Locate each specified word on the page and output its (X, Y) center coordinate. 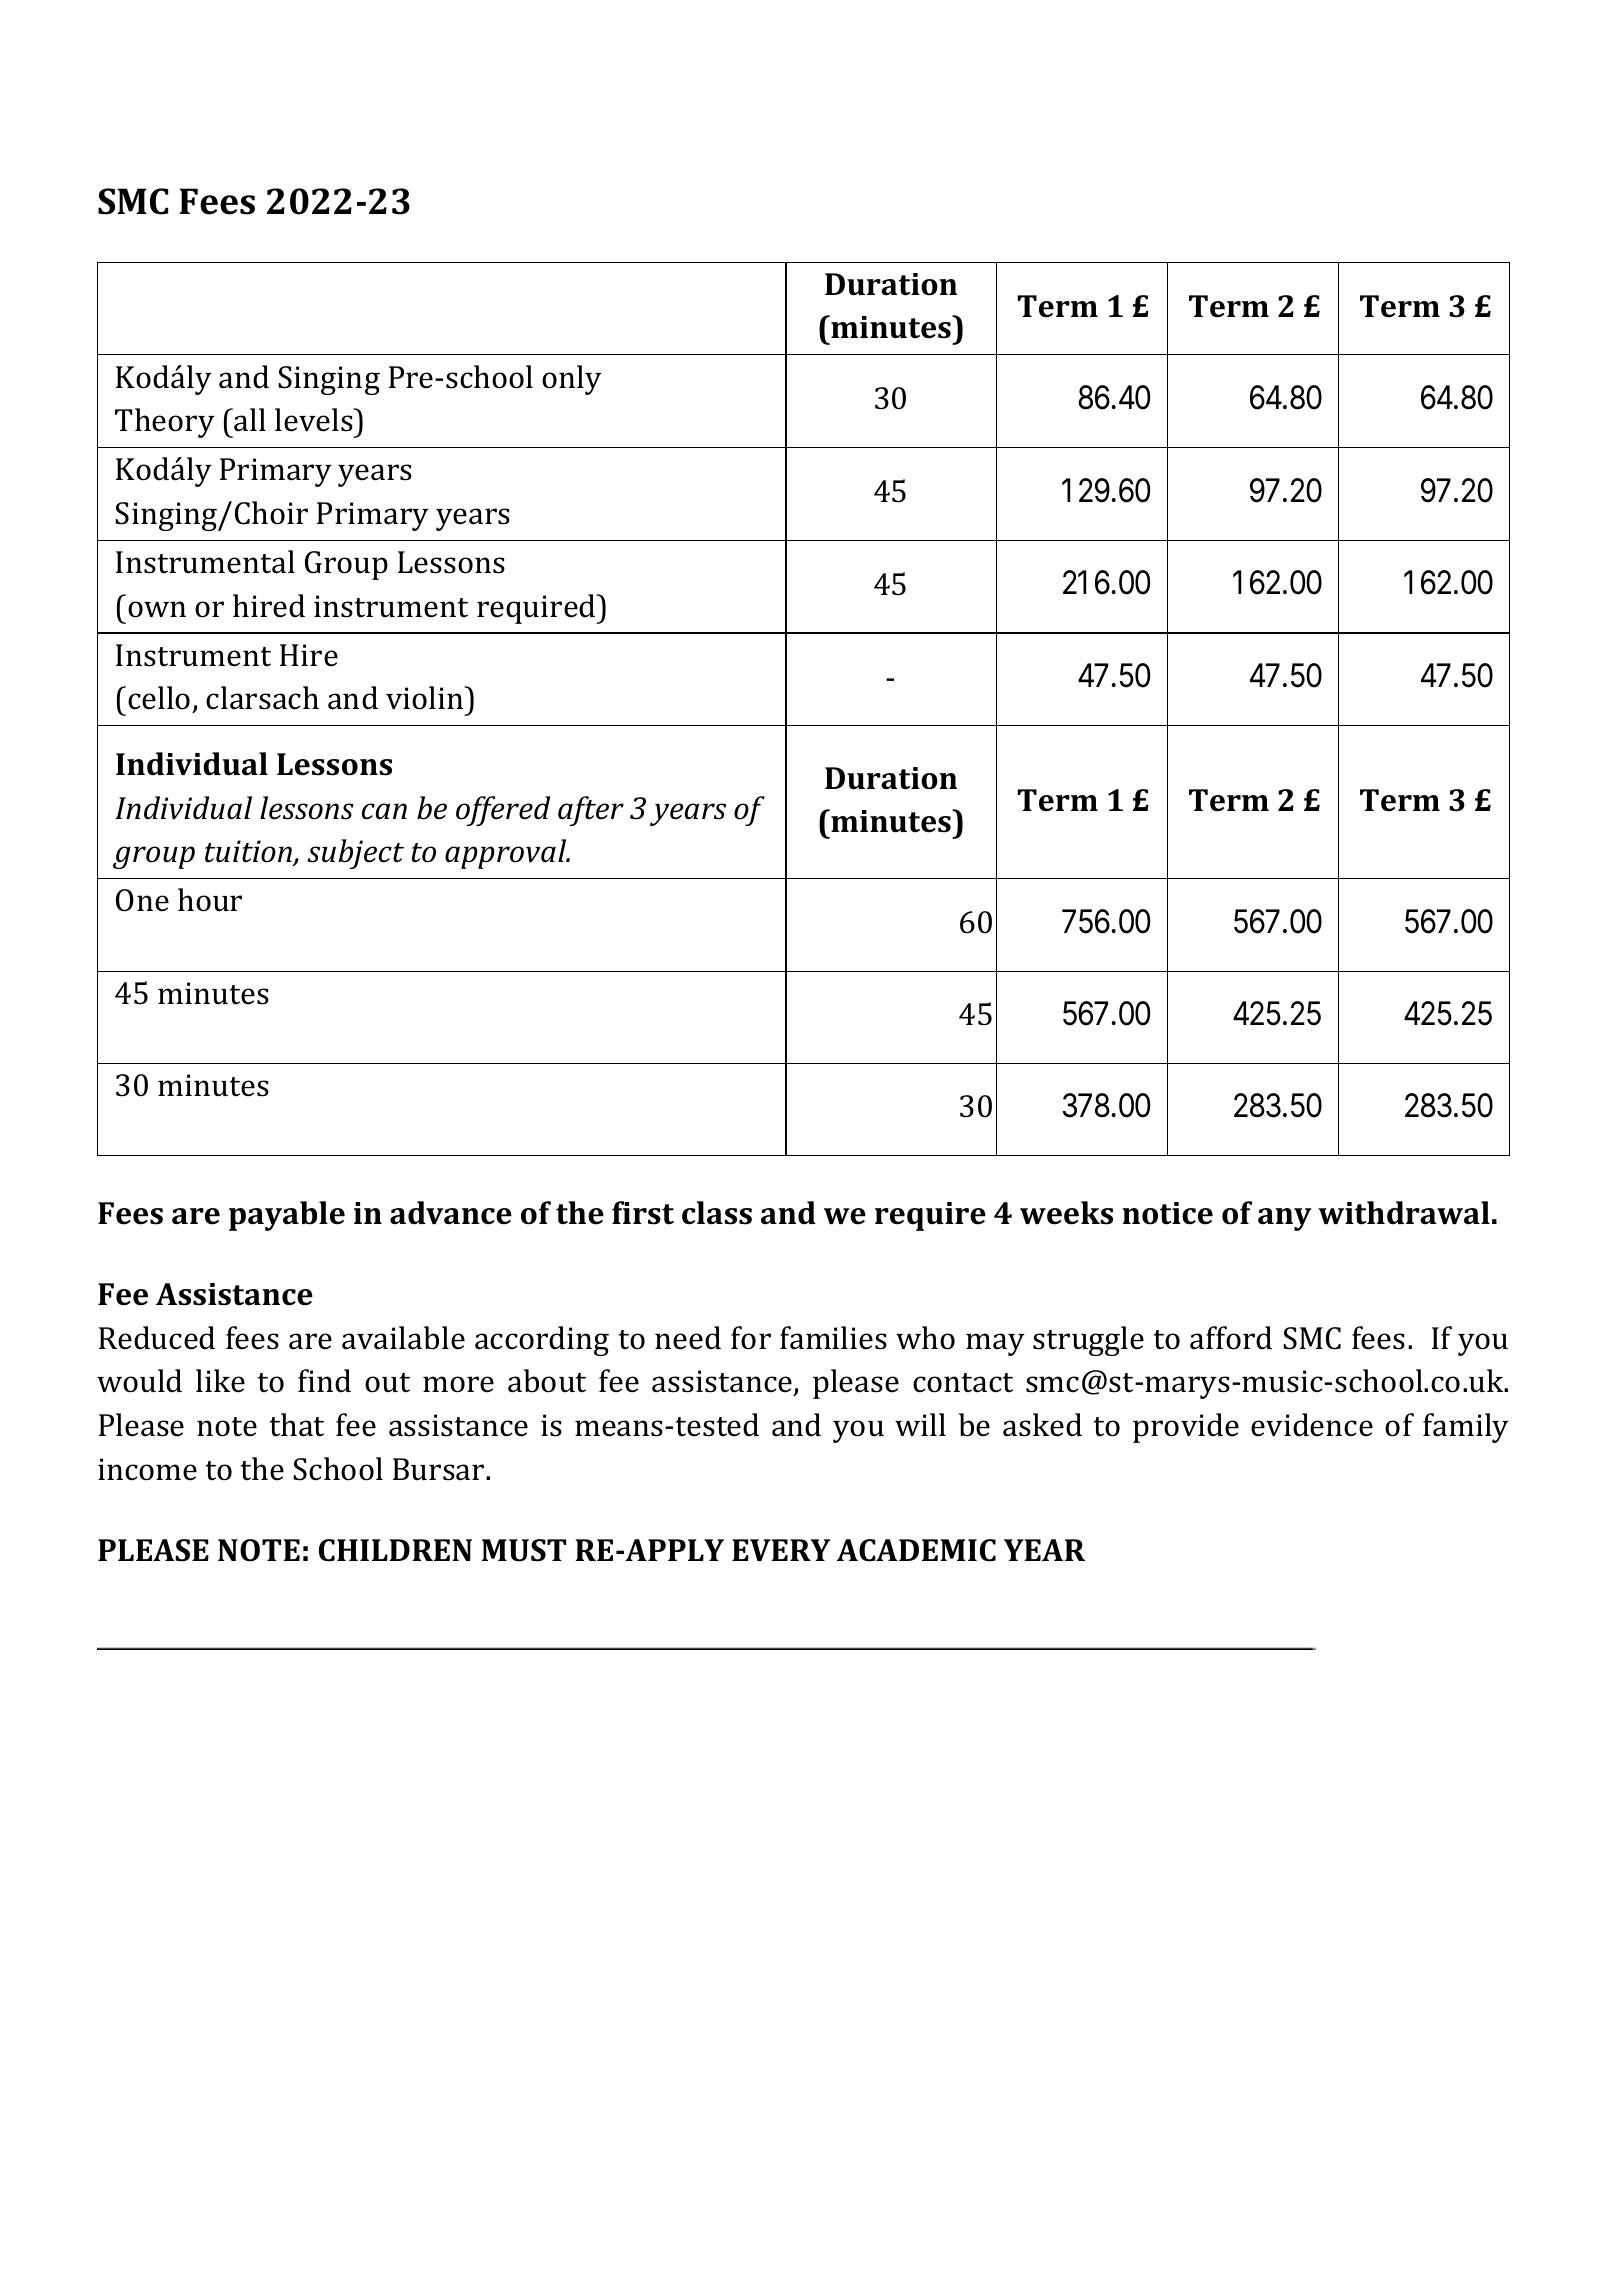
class (717, 1213)
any (1285, 1219)
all (250, 420)
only (572, 380)
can (384, 811)
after (591, 811)
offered (503, 811)
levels (315, 420)
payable (287, 1216)
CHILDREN (395, 1550)
